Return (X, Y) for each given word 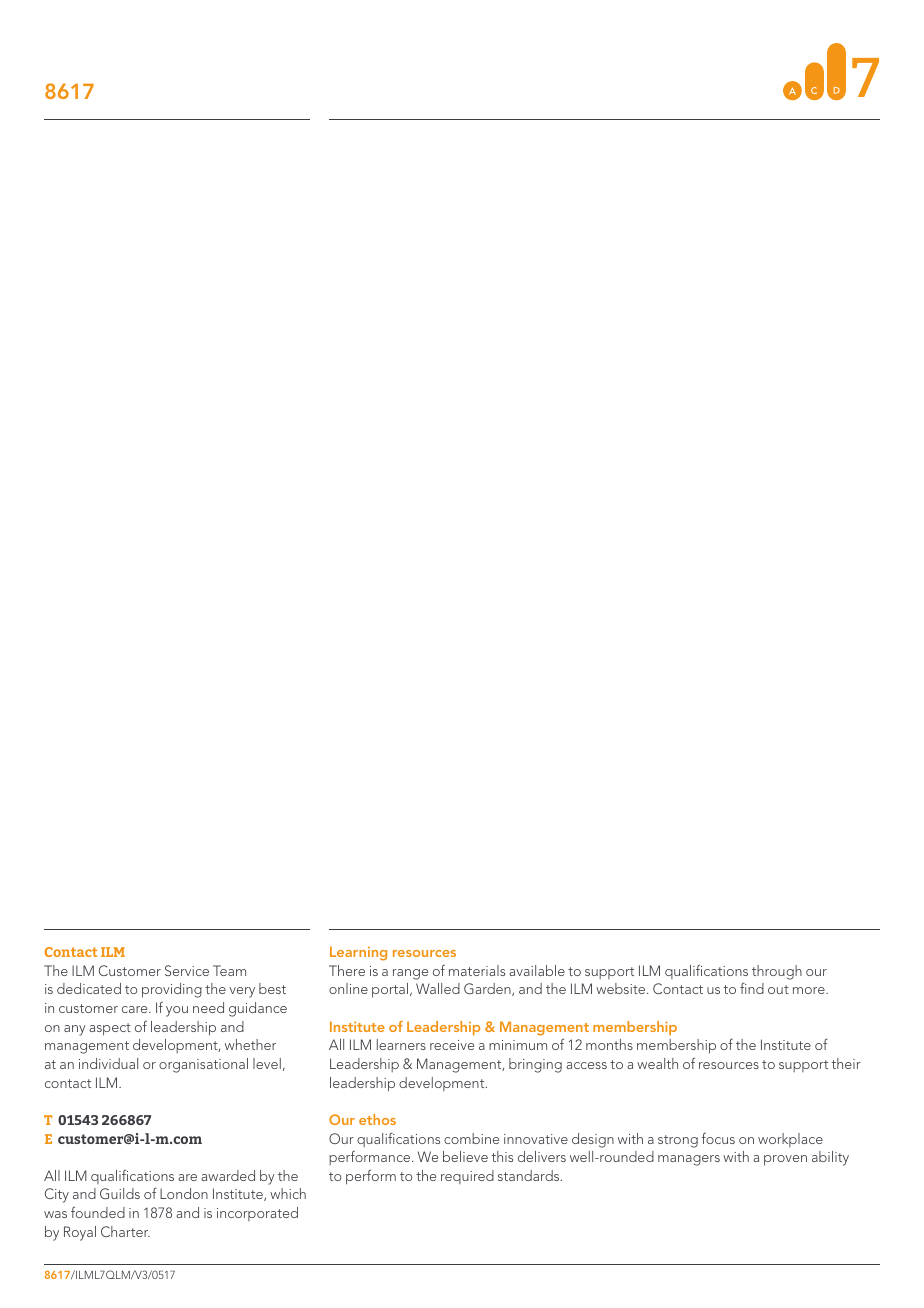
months (609, 1044)
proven (785, 1160)
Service (187, 970)
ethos (377, 1119)
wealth (657, 1063)
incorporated (257, 1214)
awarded (228, 1175)
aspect (110, 1029)
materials (477, 970)
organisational (203, 1065)
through (777, 972)
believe (465, 1156)
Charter (125, 1231)
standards (530, 1175)
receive (452, 1045)
